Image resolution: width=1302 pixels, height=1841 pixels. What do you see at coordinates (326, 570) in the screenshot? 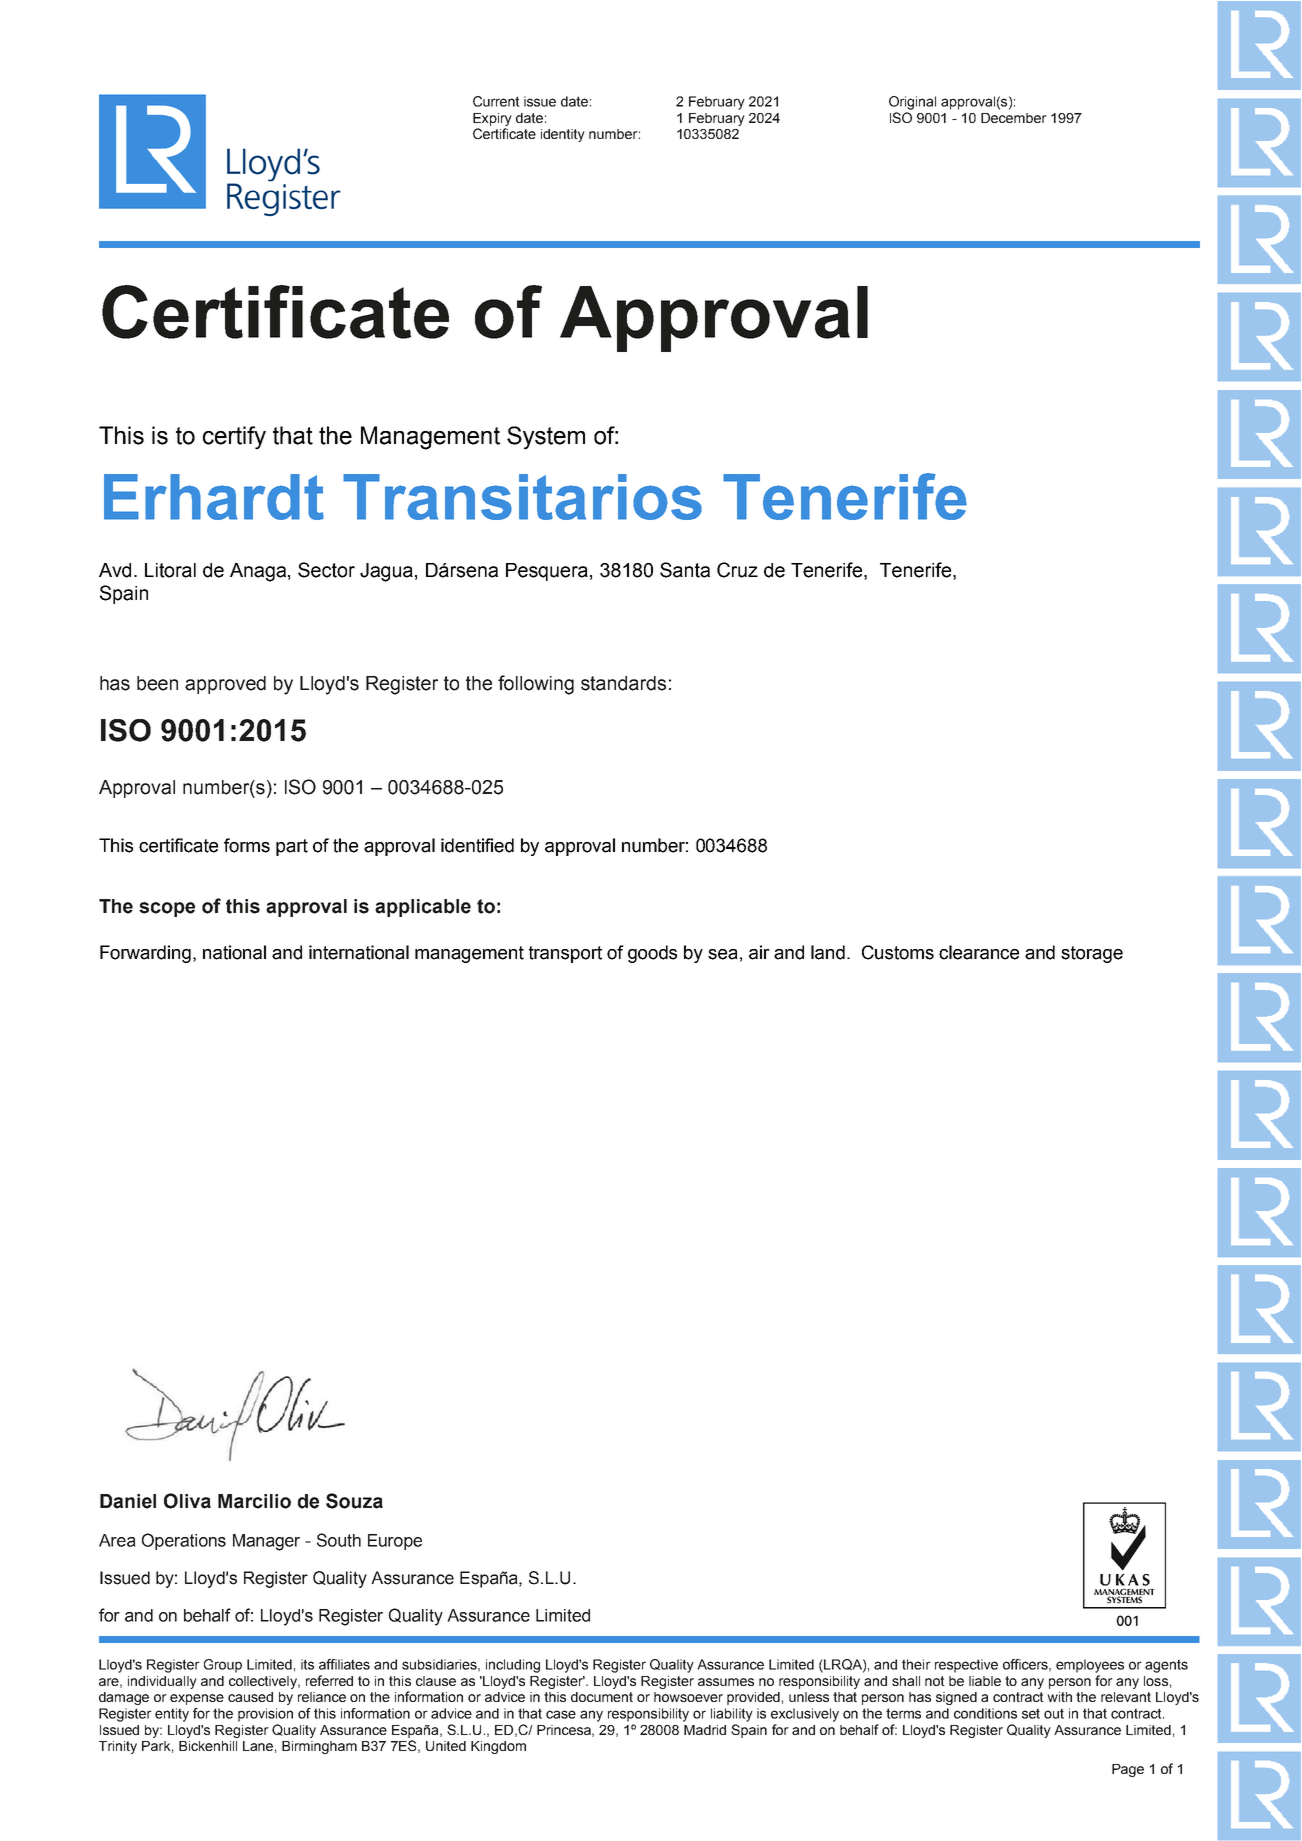
I see `Sector` at bounding box center [326, 570].
